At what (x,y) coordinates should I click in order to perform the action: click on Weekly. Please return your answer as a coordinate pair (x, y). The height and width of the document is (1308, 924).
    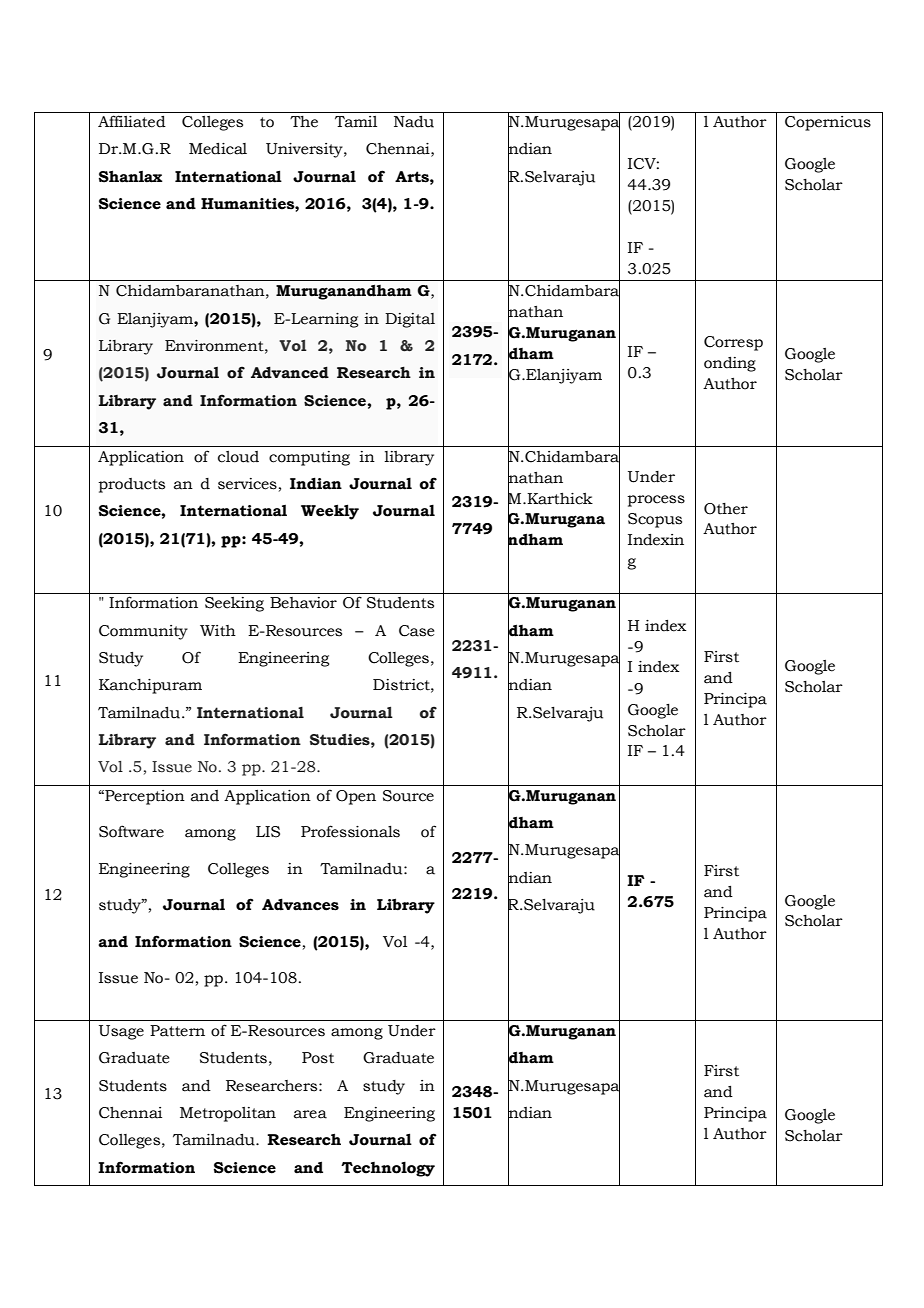
    Looking at the image, I should click on (330, 512).
